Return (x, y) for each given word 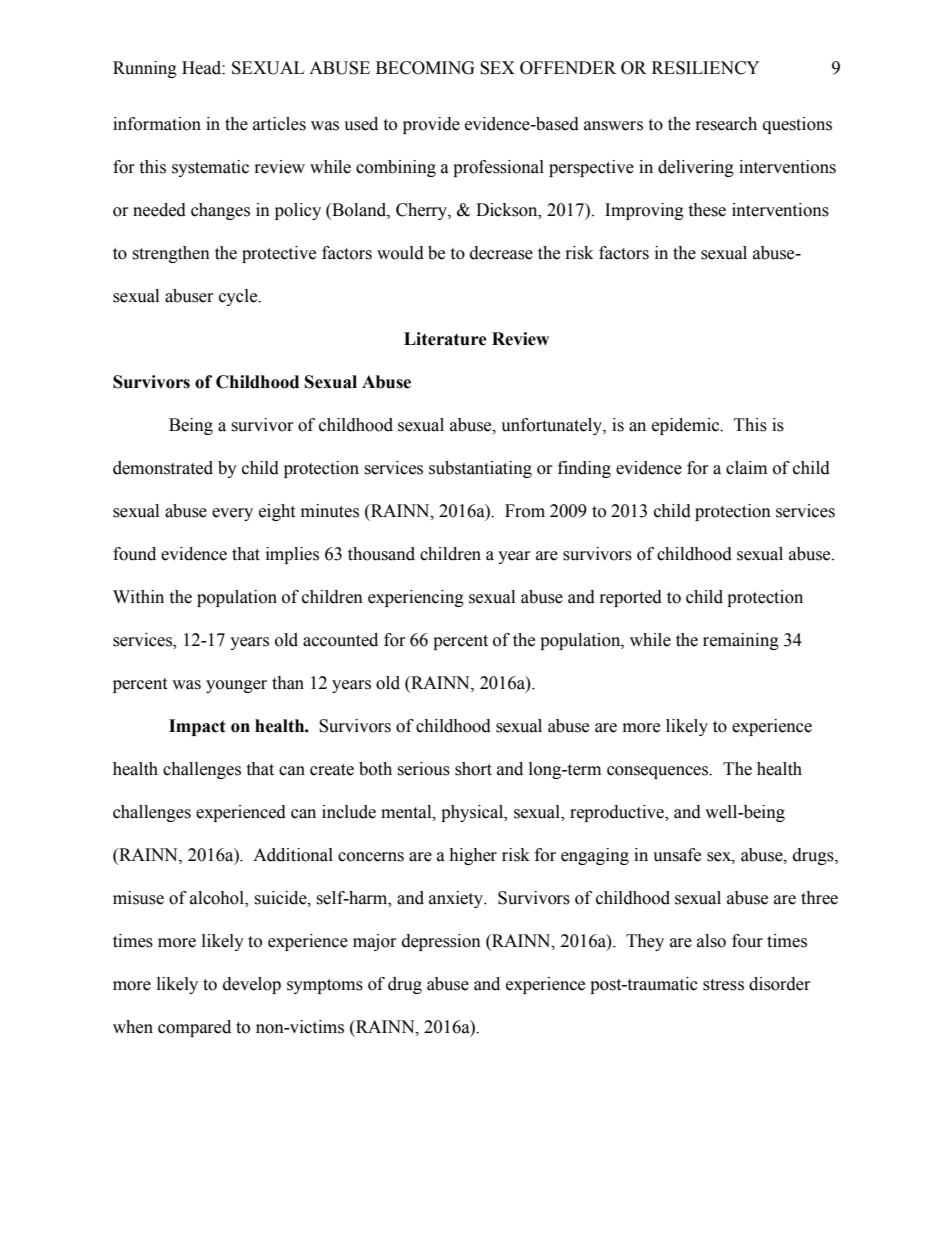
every (232, 514)
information (157, 124)
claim (746, 468)
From (525, 511)
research (726, 124)
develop (252, 985)
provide (431, 125)
